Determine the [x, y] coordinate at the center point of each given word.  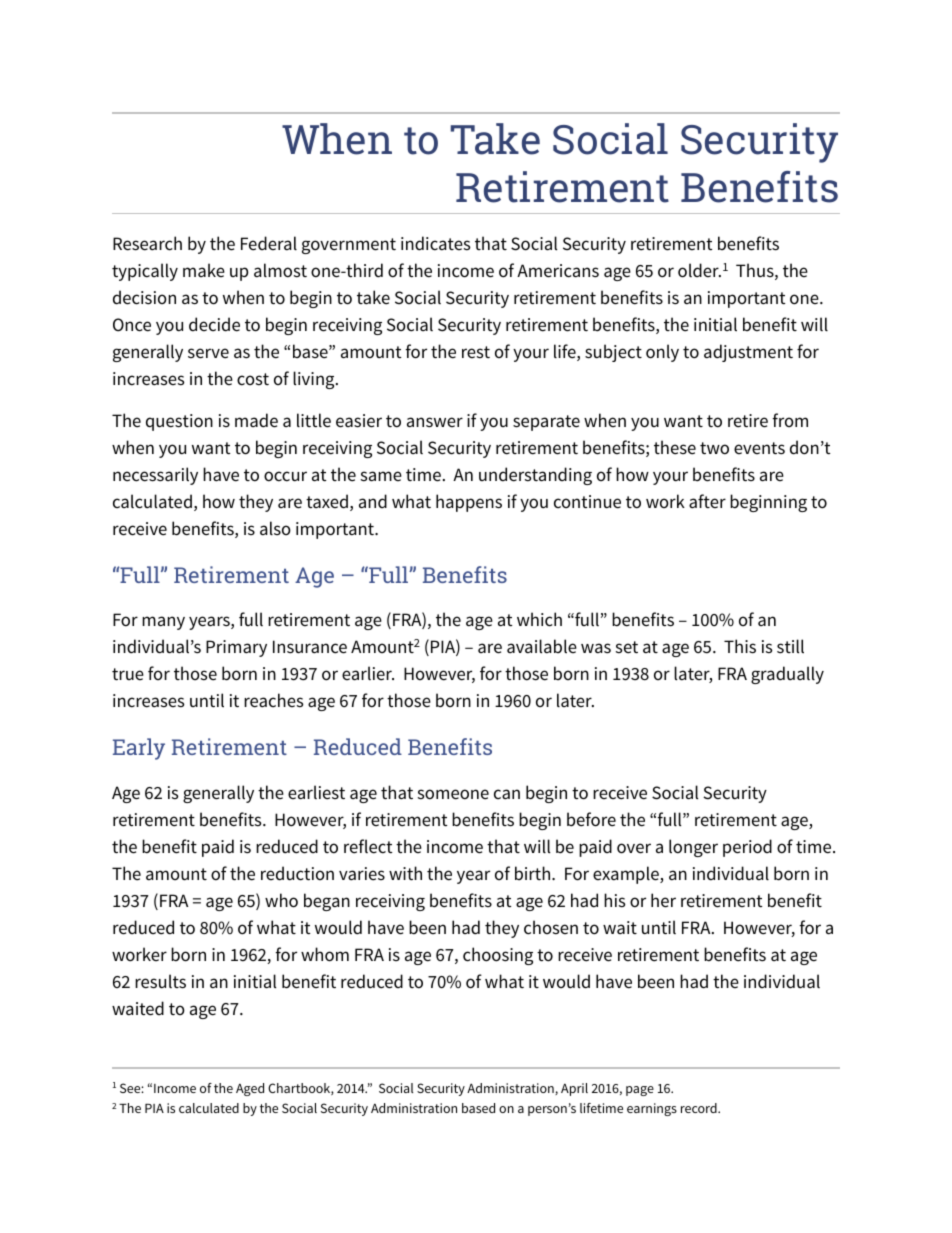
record [700, 1108]
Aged [250, 1089]
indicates [436, 243]
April [574, 1089]
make [204, 270]
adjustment [748, 353]
